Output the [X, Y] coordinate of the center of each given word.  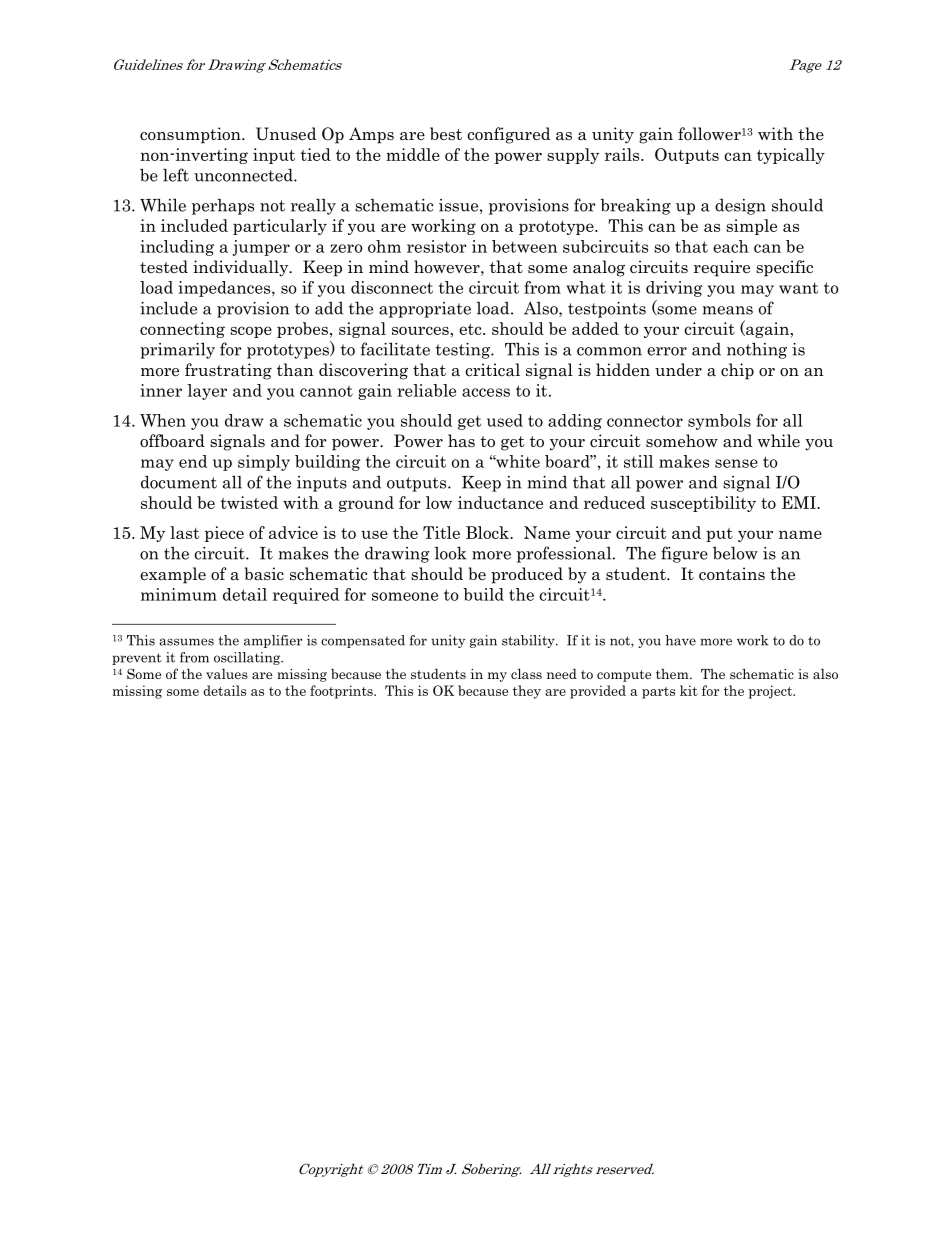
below [735, 553]
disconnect [392, 287]
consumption [191, 135]
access [486, 392]
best [446, 134]
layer [207, 392]
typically [791, 156]
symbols [719, 422]
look [451, 553]
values [227, 673]
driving [674, 289]
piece [224, 534]
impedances [225, 289]
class [526, 673]
